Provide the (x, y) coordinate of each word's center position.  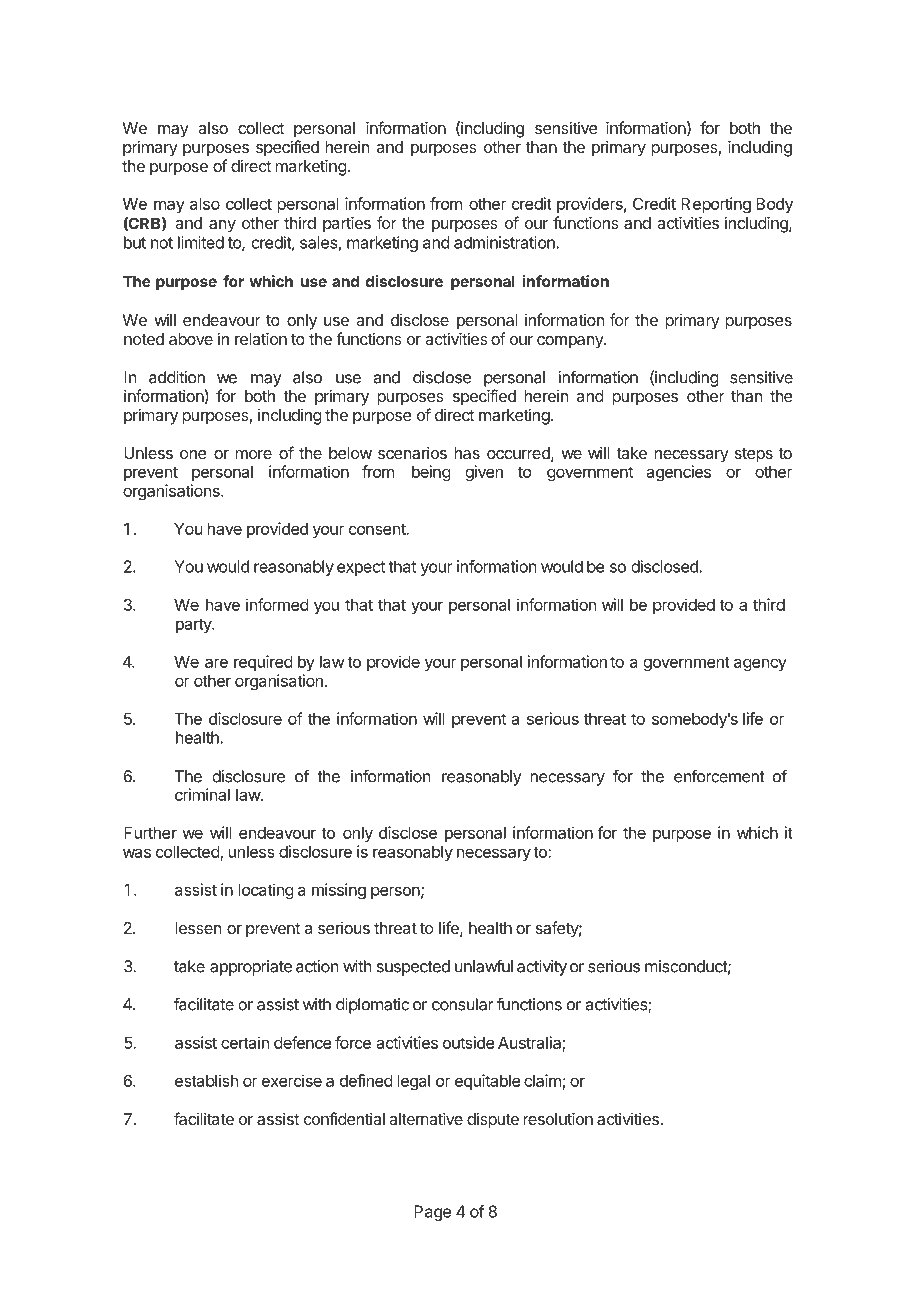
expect (361, 568)
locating (266, 891)
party (194, 625)
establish (206, 1080)
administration (505, 242)
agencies (678, 473)
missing (339, 891)
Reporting (716, 205)
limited (201, 242)
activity (542, 968)
